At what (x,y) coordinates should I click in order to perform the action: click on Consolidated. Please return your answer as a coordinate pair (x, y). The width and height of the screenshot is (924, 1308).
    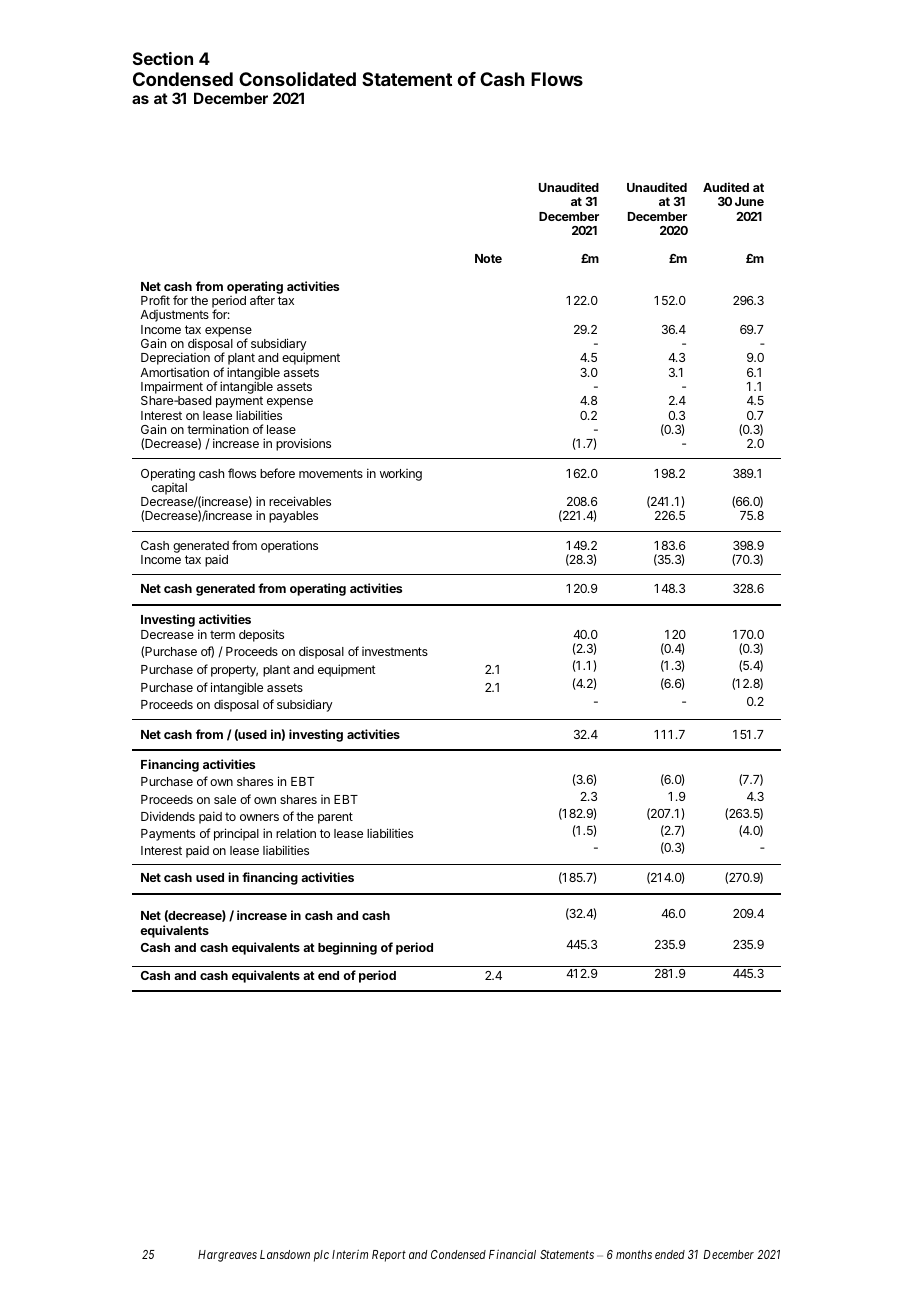
    Looking at the image, I should click on (297, 79).
